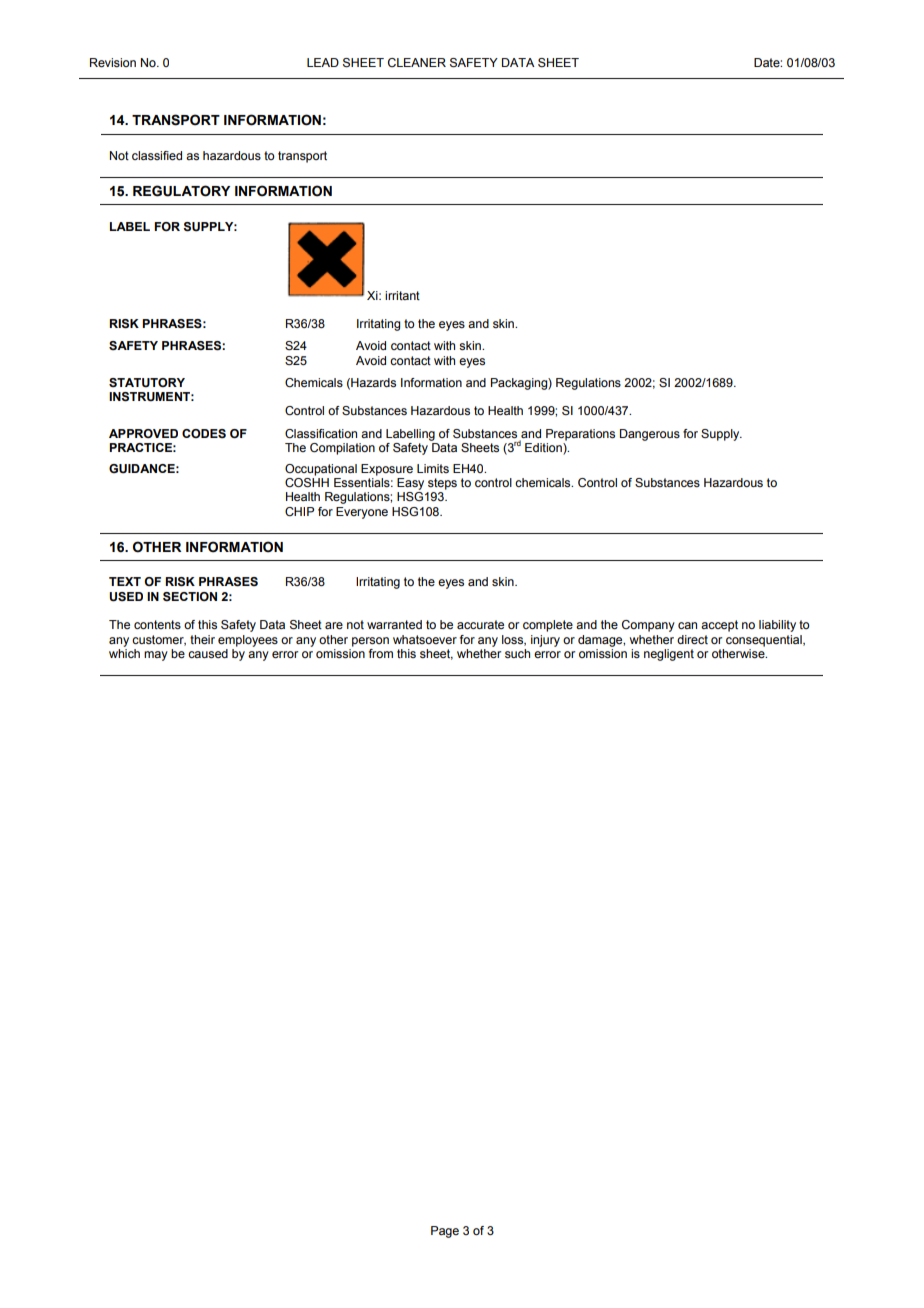 The image size is (924, 1308). What do you see at coordinates (157, 155) in the page?
I see `classified` at bounding box center [157, 155].
